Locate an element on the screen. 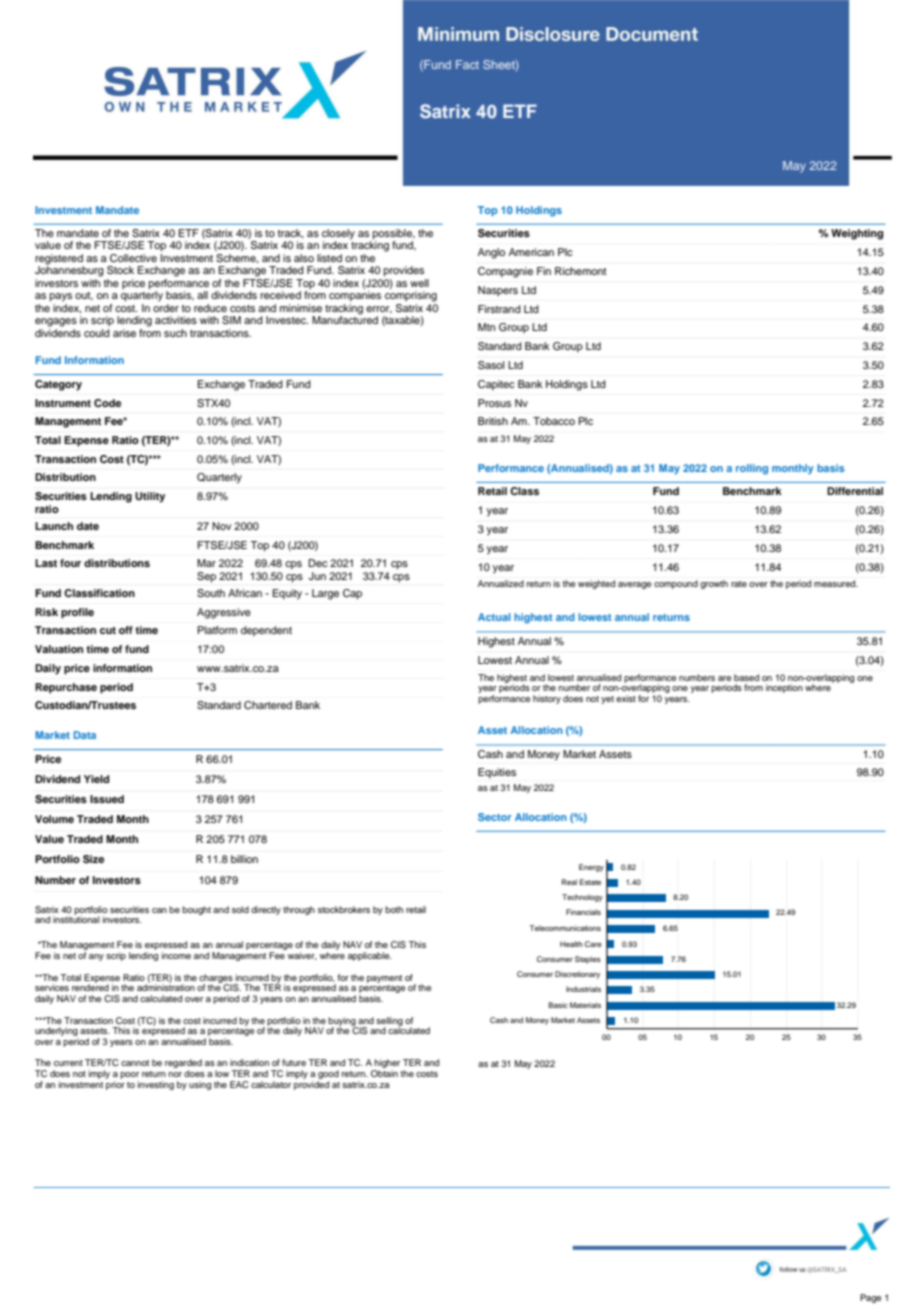  Anglo is located at coordinates (491, 253).
